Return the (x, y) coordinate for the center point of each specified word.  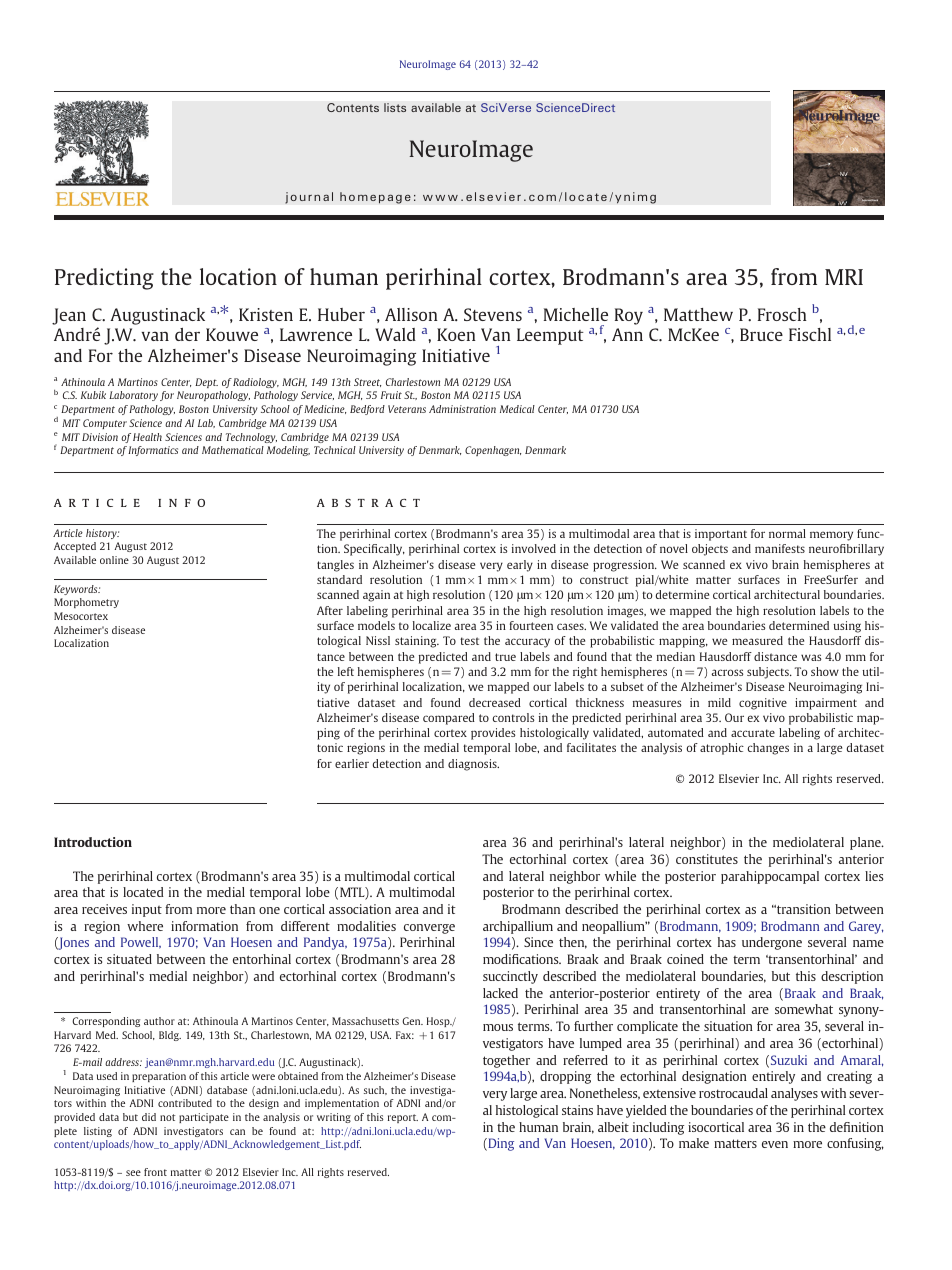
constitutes (707, 859)
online (114, 560)
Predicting (104, 279)
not (167, 1117)
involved (534, 548)
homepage (375, 198)
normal (787, 533)
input (147, 910)
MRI (844, 277)
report (403, 1118)
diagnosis (473, 765)
